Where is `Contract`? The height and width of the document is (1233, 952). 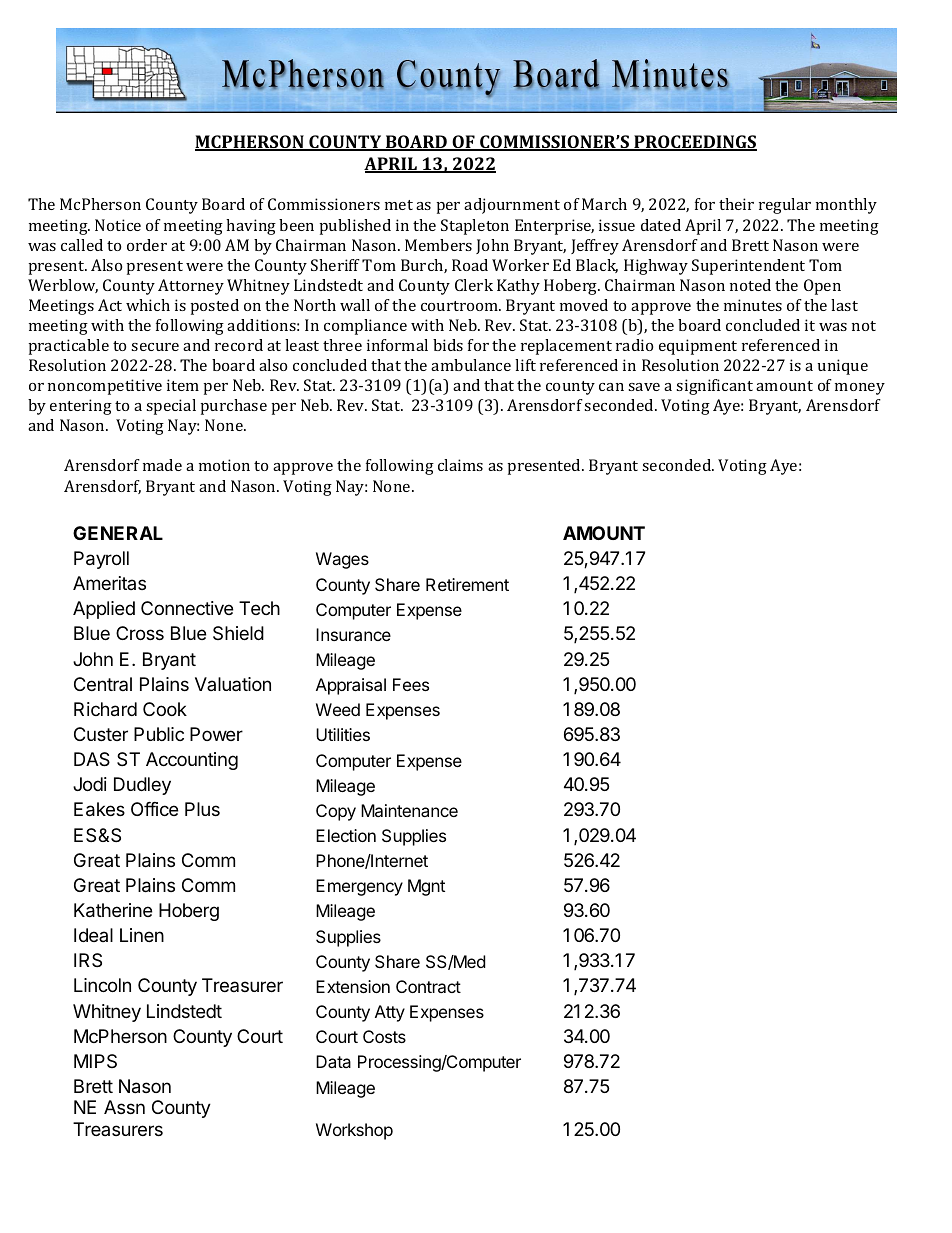
Contract is located at coordinates (428, 986).
